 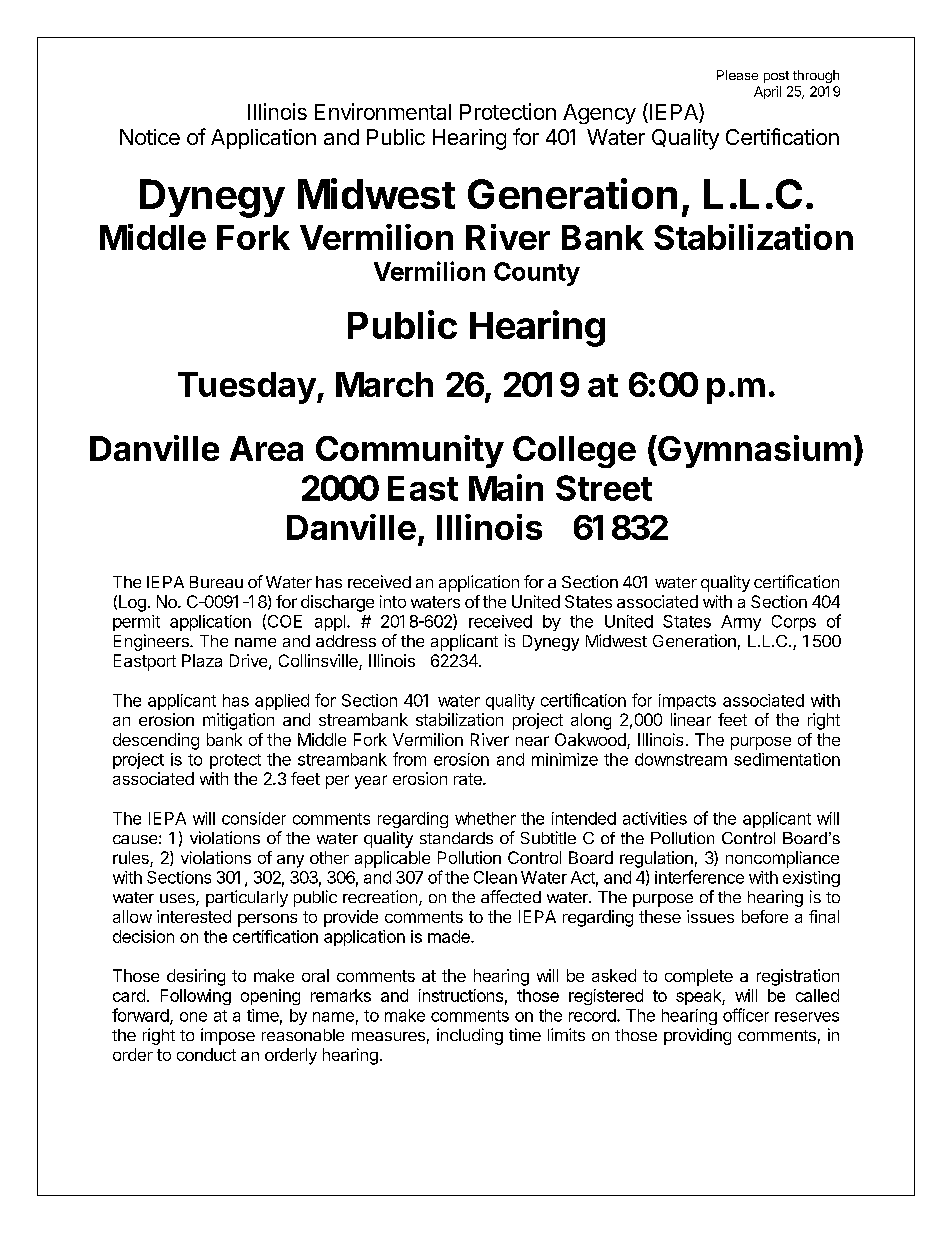 I want to click on one, so click(x=193, y=1017).
